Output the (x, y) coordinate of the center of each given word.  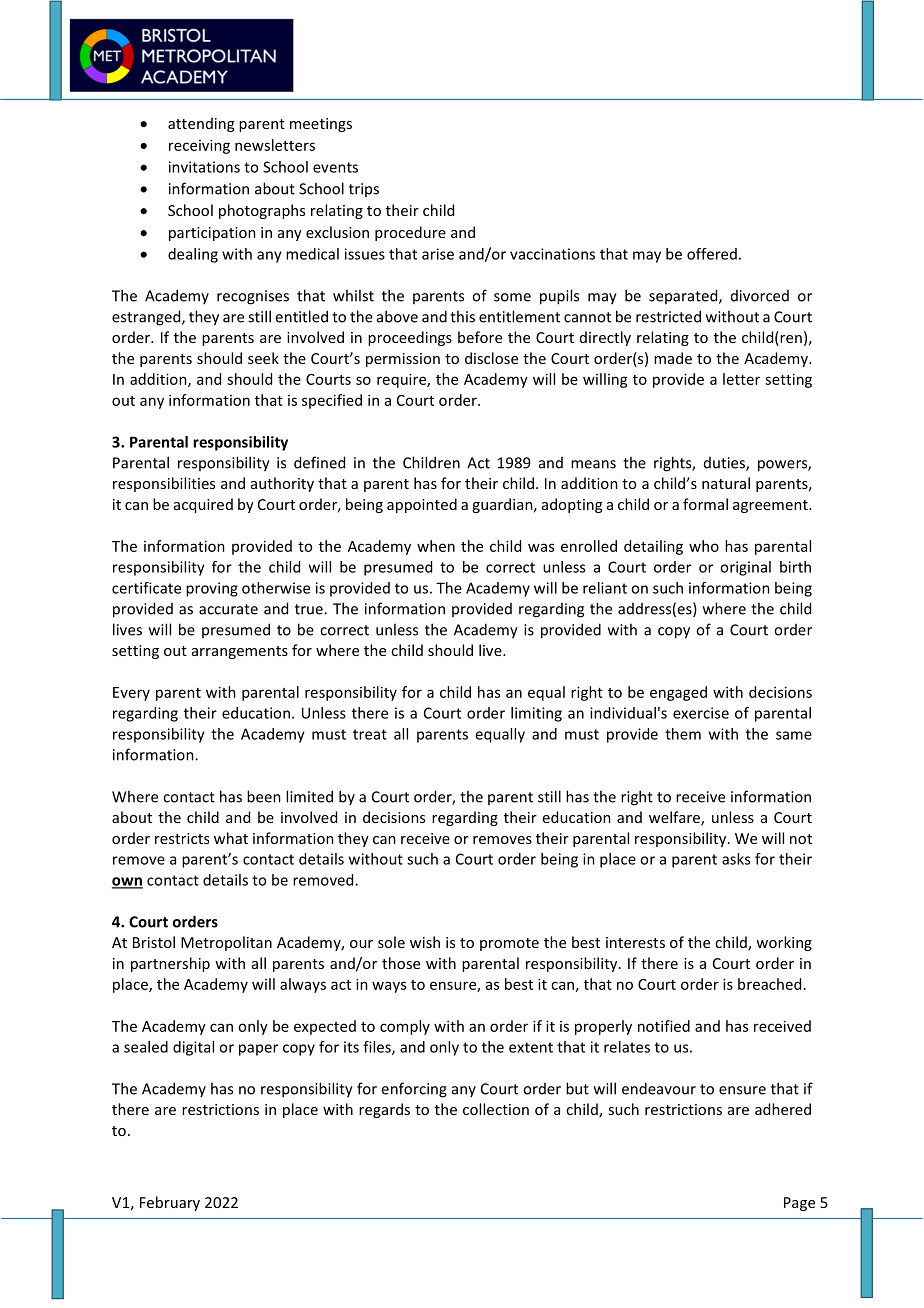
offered (712, 254)
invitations (204, 167)
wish (425, 942)
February (170, 1203)
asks (736, 859)
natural (726, 483)
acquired (203, 505)
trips (364, 190)
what (231, 838)
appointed (422, 505)
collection (496, 1109)
